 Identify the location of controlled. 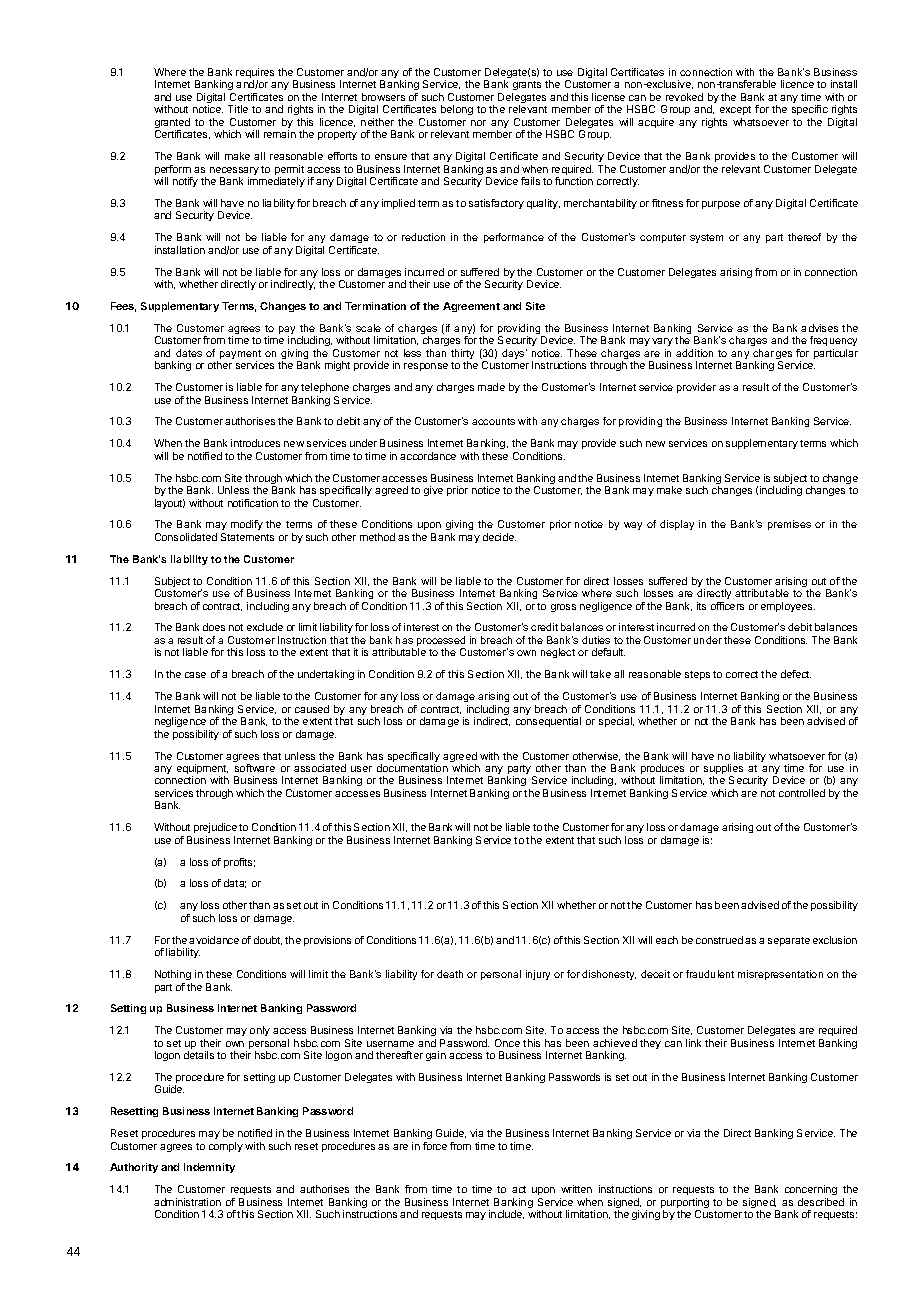
(802, 793).
